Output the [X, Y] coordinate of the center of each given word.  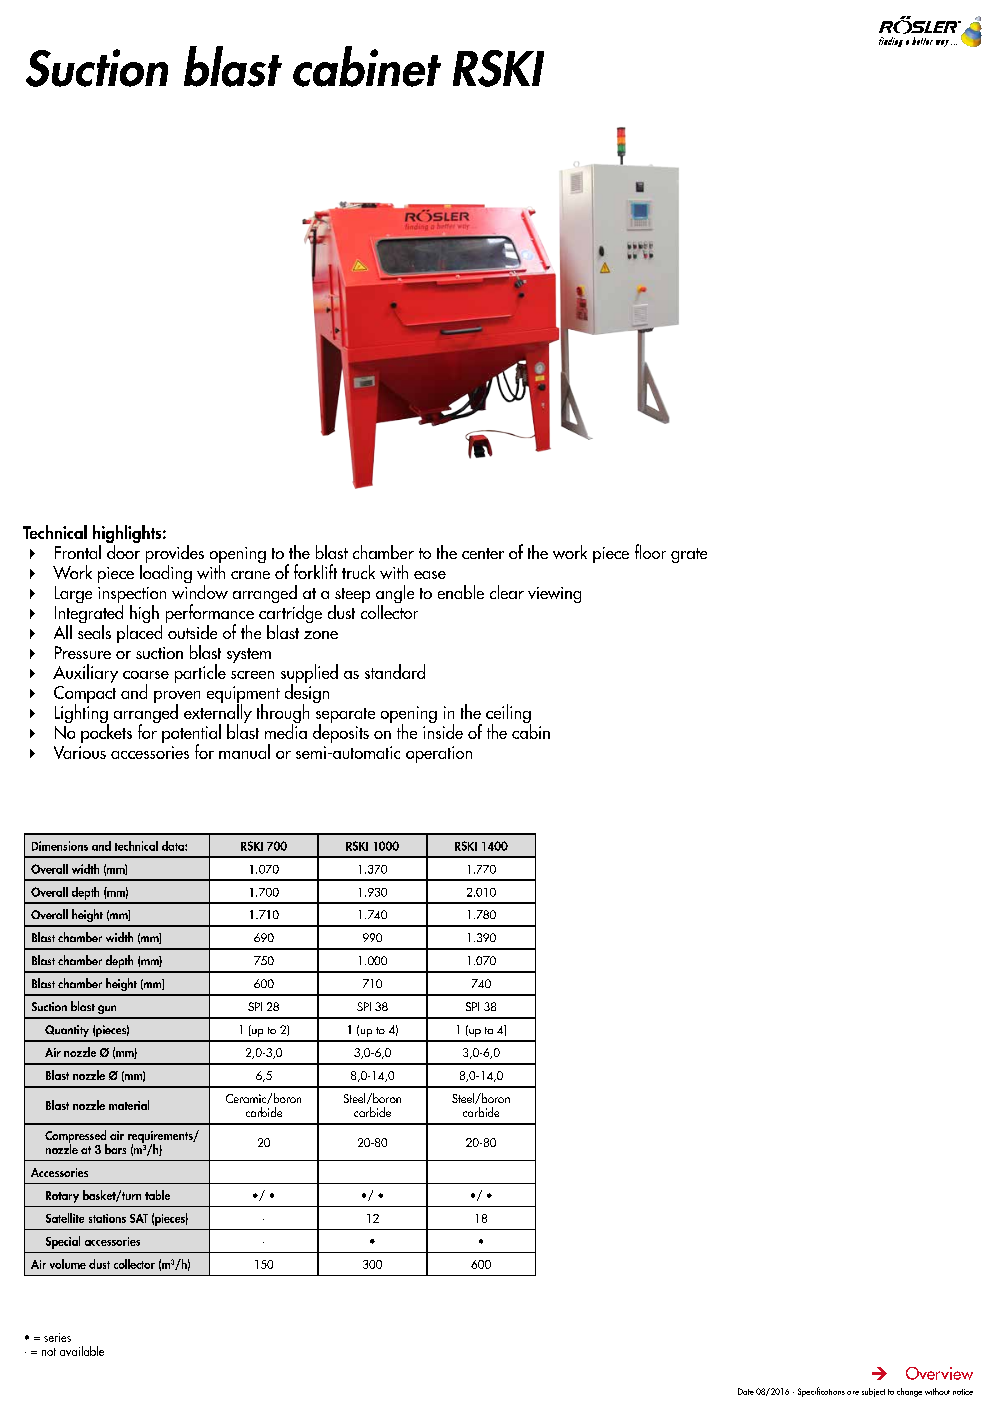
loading [166, 572]
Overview [939, 1373]
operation [439, 754]
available [82, 1351]
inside [443, 730]
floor [650, 551]
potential [191, 735]
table [157, 1195]
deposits [341, 732]
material [129, 1105]
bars [115, 1149]
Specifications [821, 1392]
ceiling [508, 715]
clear [507, 592]
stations [107, 1218]
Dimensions [60, 846]
